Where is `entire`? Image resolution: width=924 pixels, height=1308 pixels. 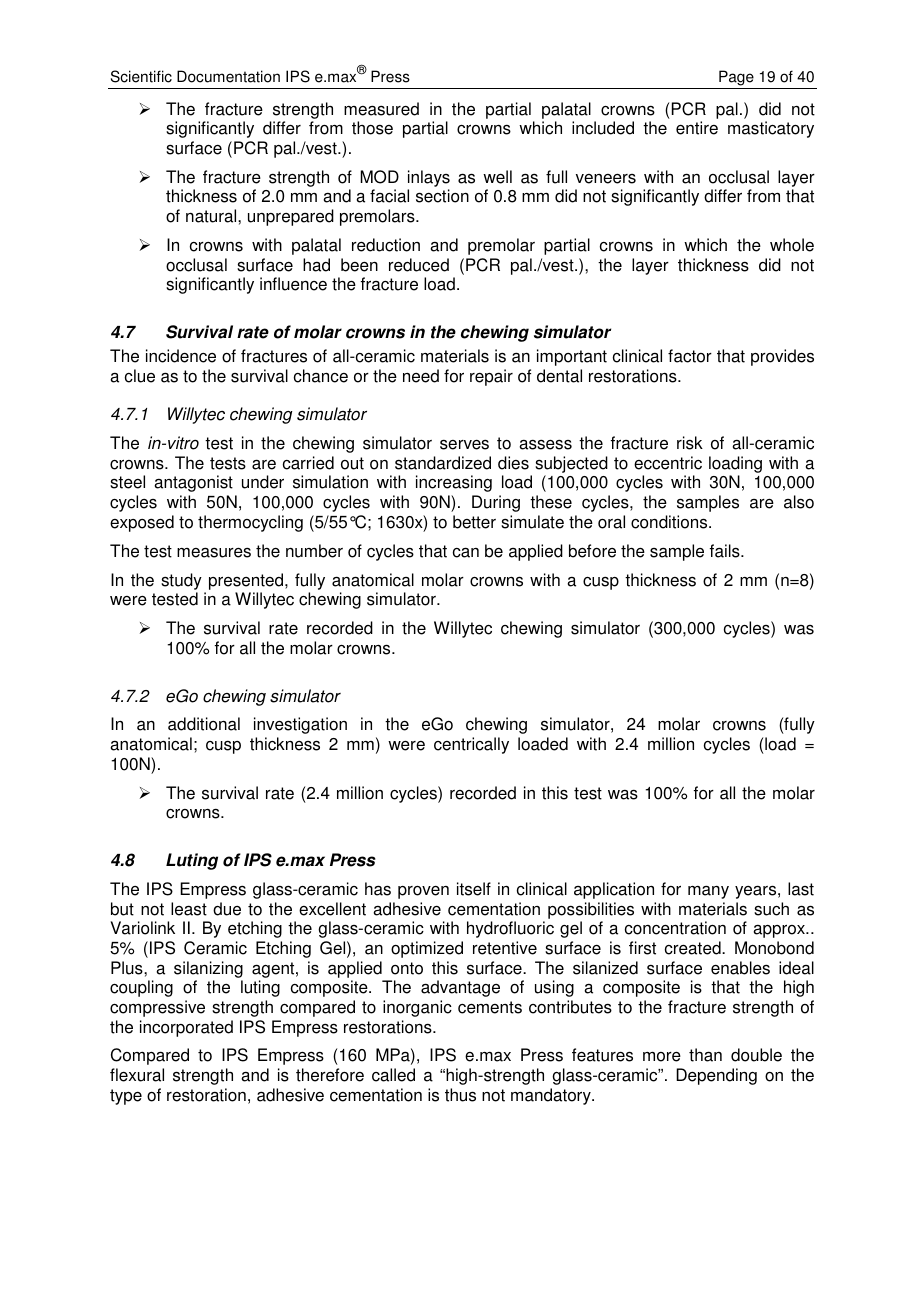
entire is located at coordinates (697, 128).
